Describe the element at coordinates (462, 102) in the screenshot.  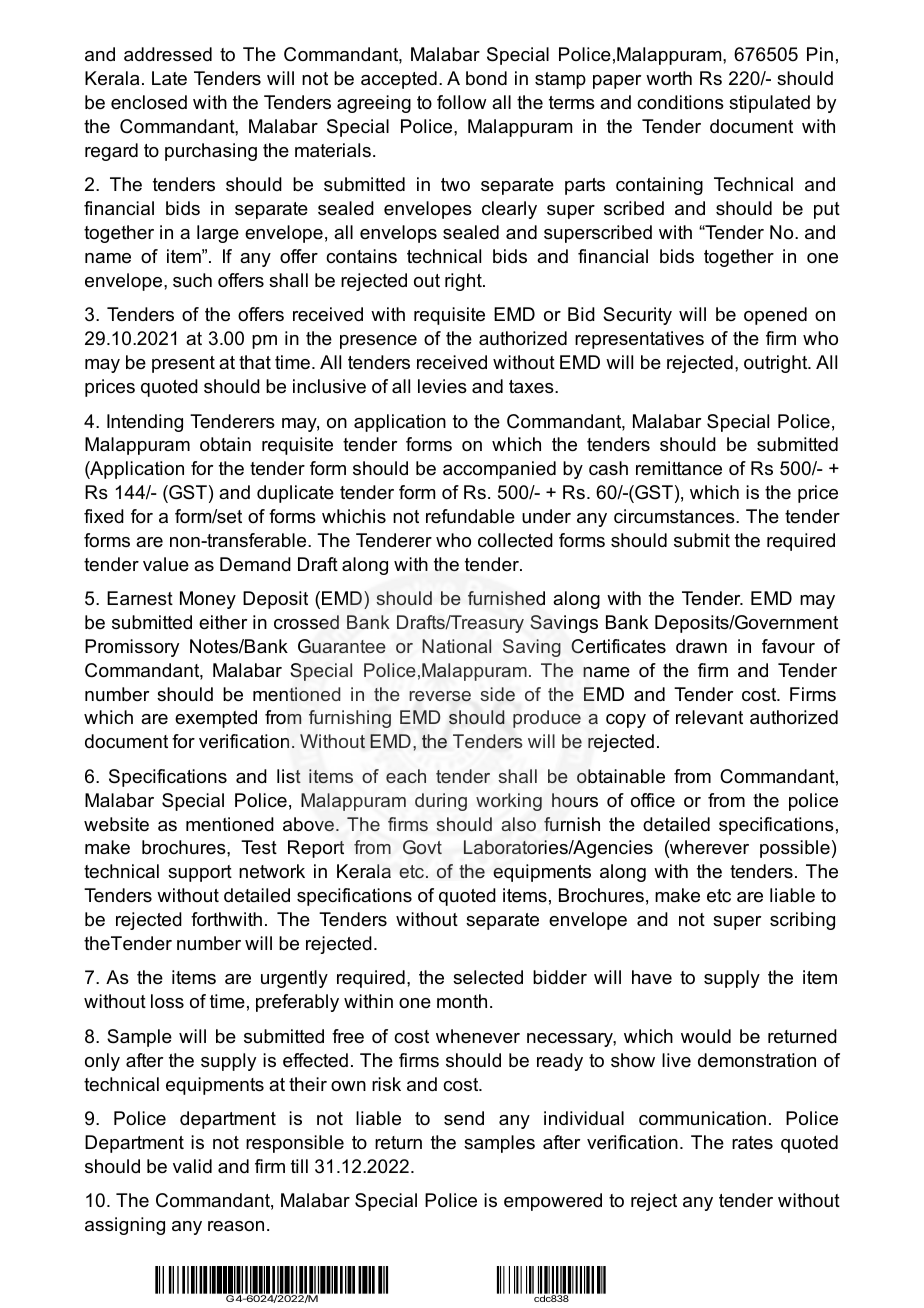
I see `follow` at that location.
